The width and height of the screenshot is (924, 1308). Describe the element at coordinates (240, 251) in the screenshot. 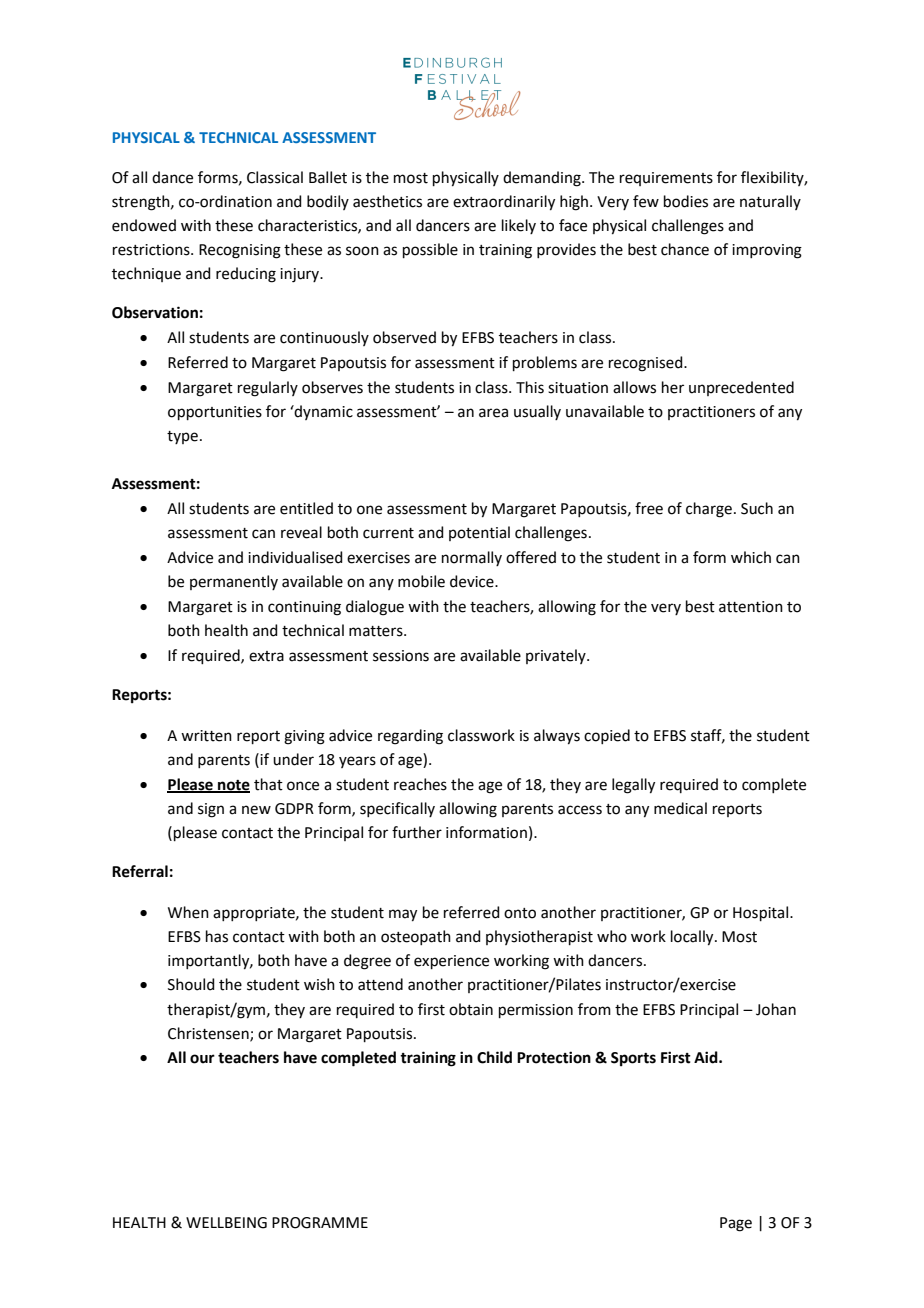

I see `Recognising` at that location.
